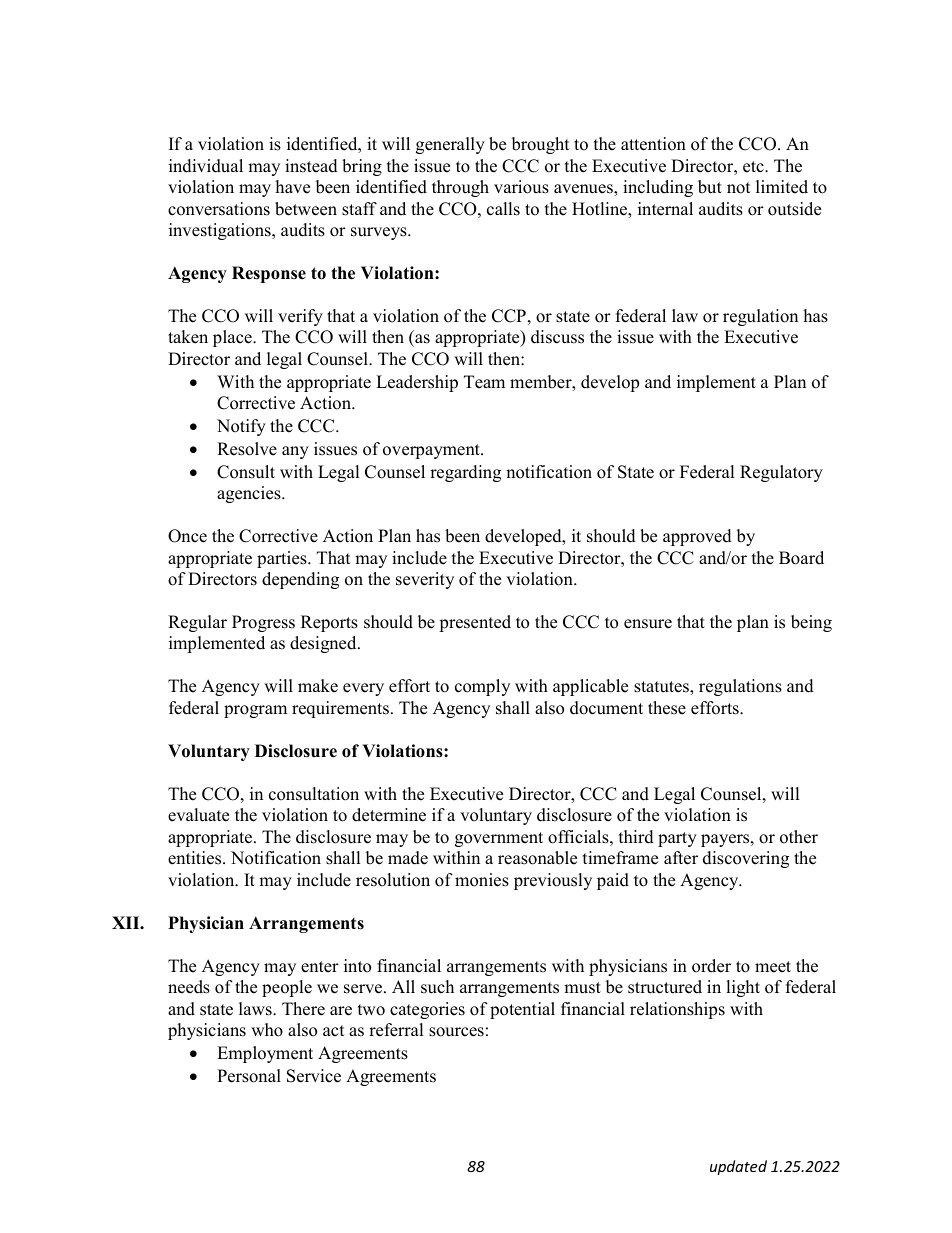 This image has height=1233, width=952. Describe the element at coordinates (754, 167) in the image. I see `etc` at that location.
